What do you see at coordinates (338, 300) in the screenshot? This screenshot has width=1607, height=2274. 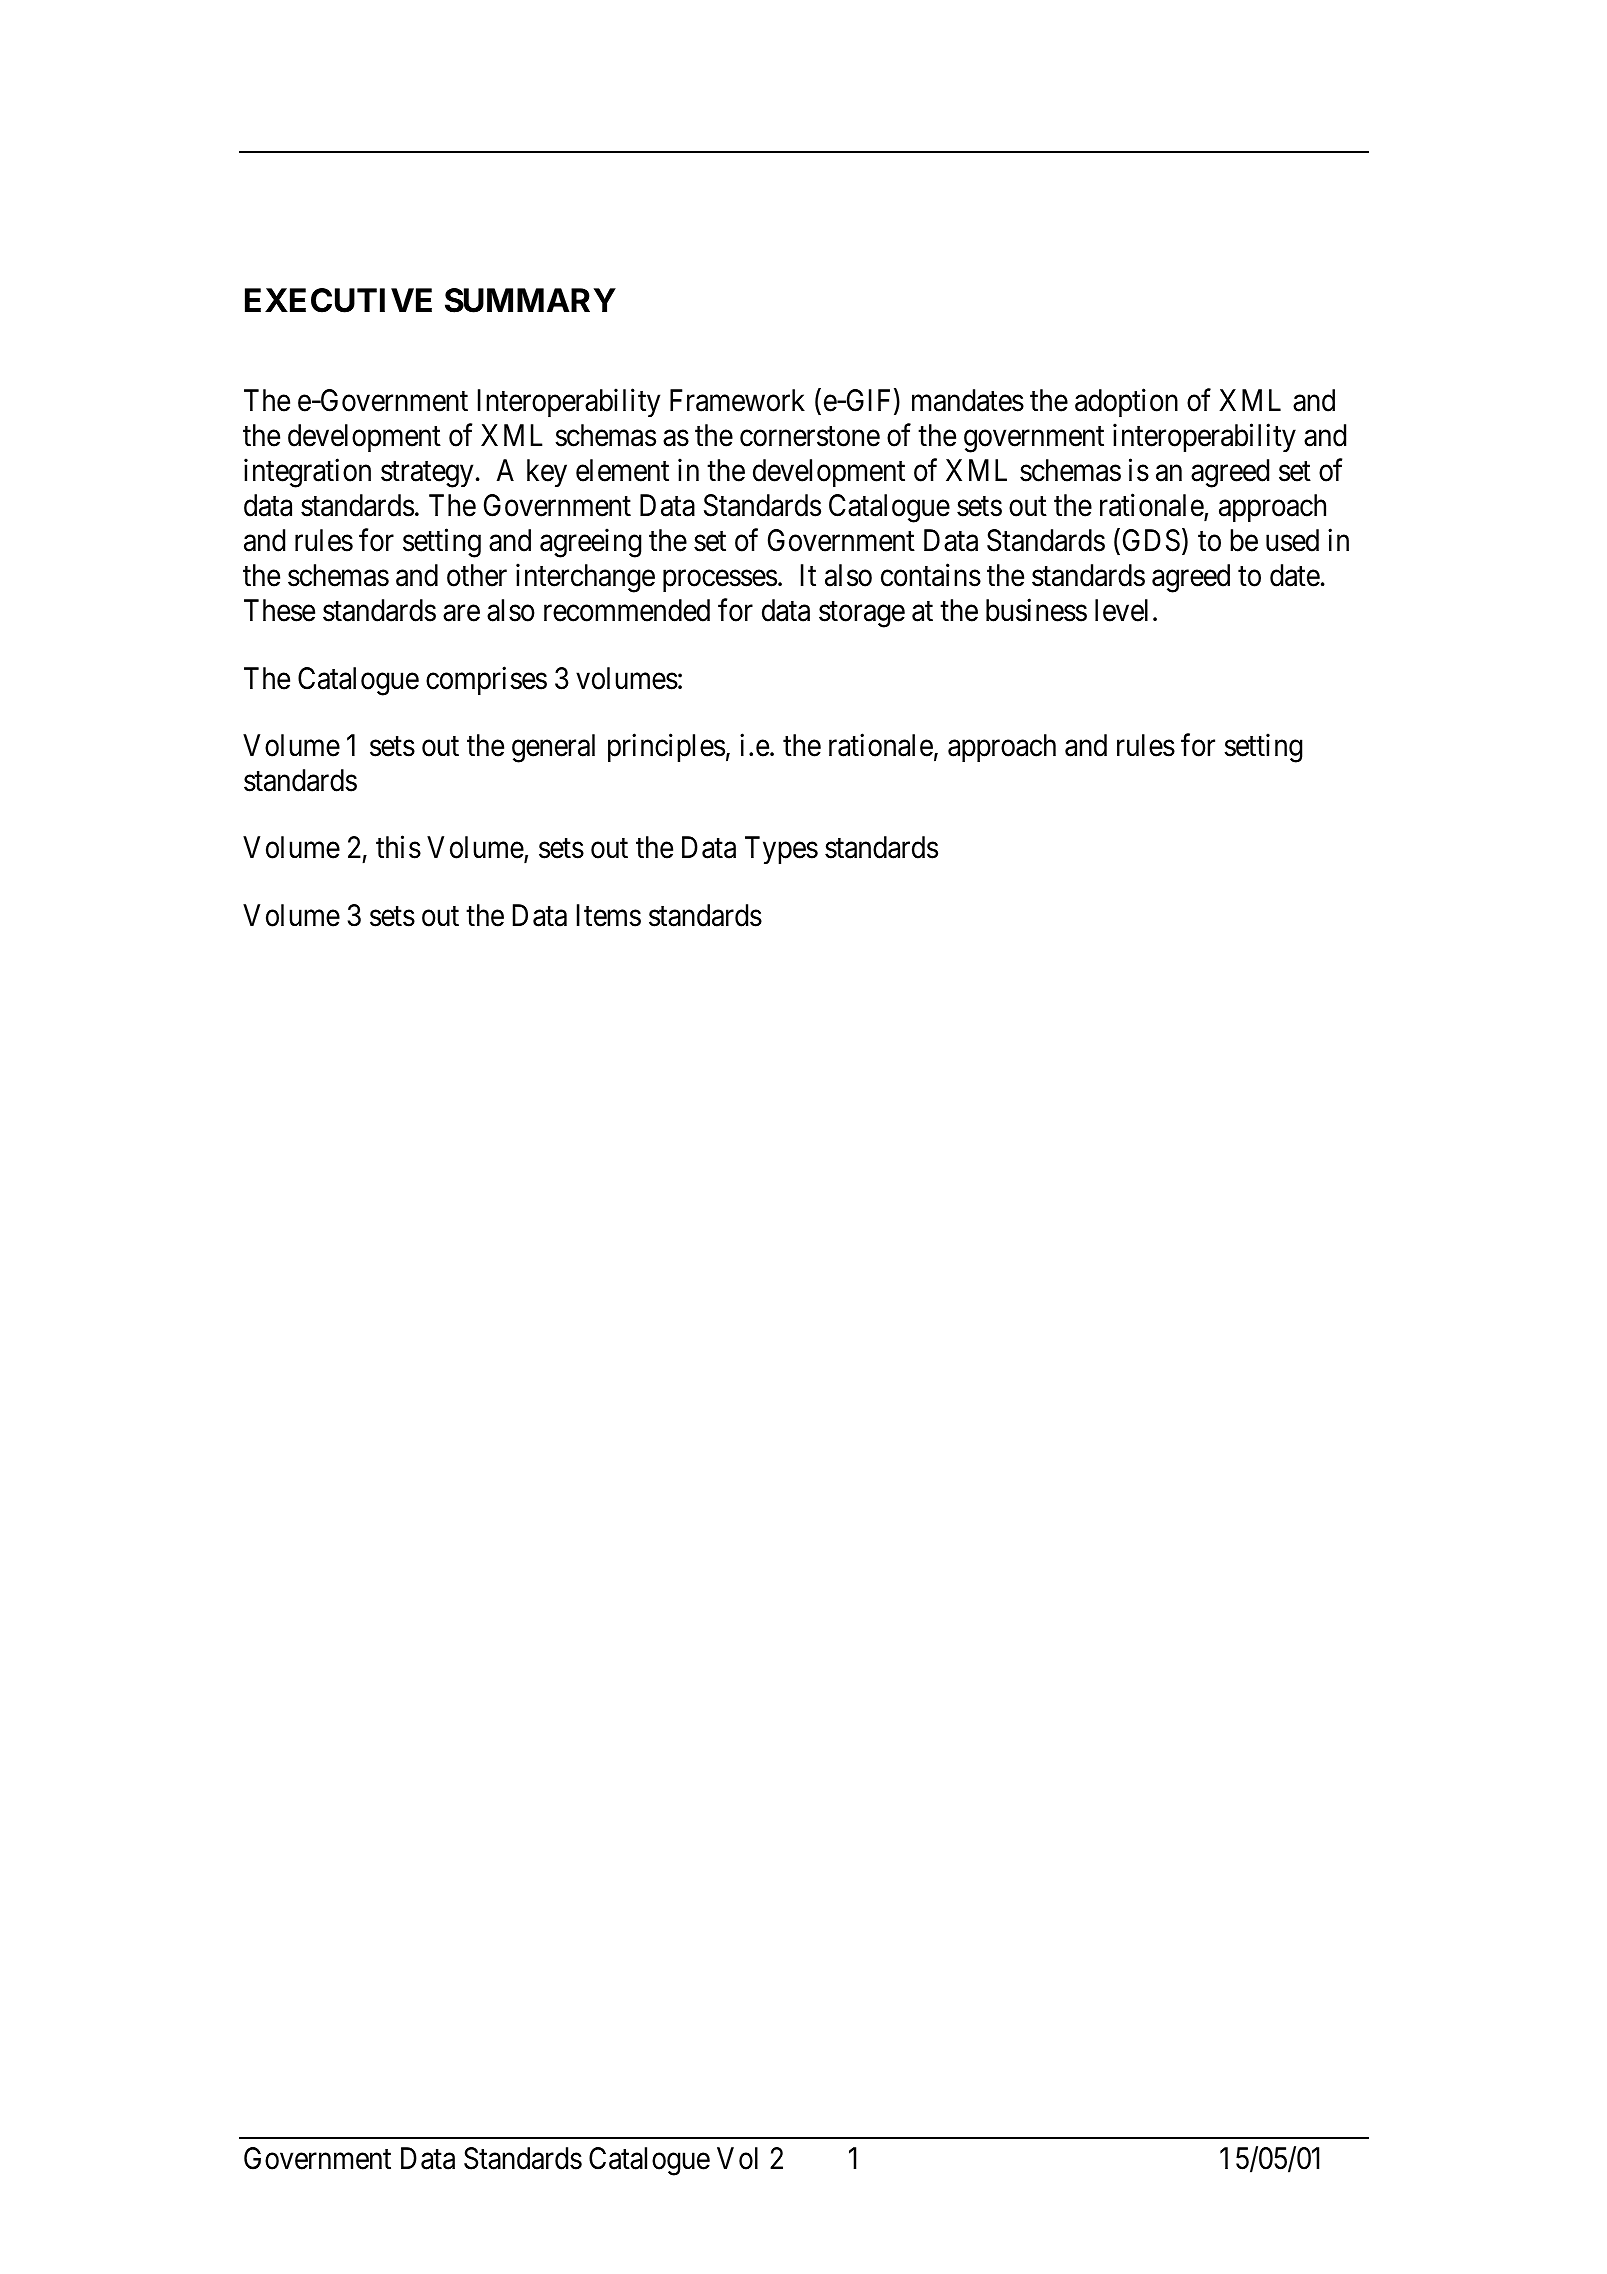 I see `EXECUTIVE` at bounding box center [338, 300].
